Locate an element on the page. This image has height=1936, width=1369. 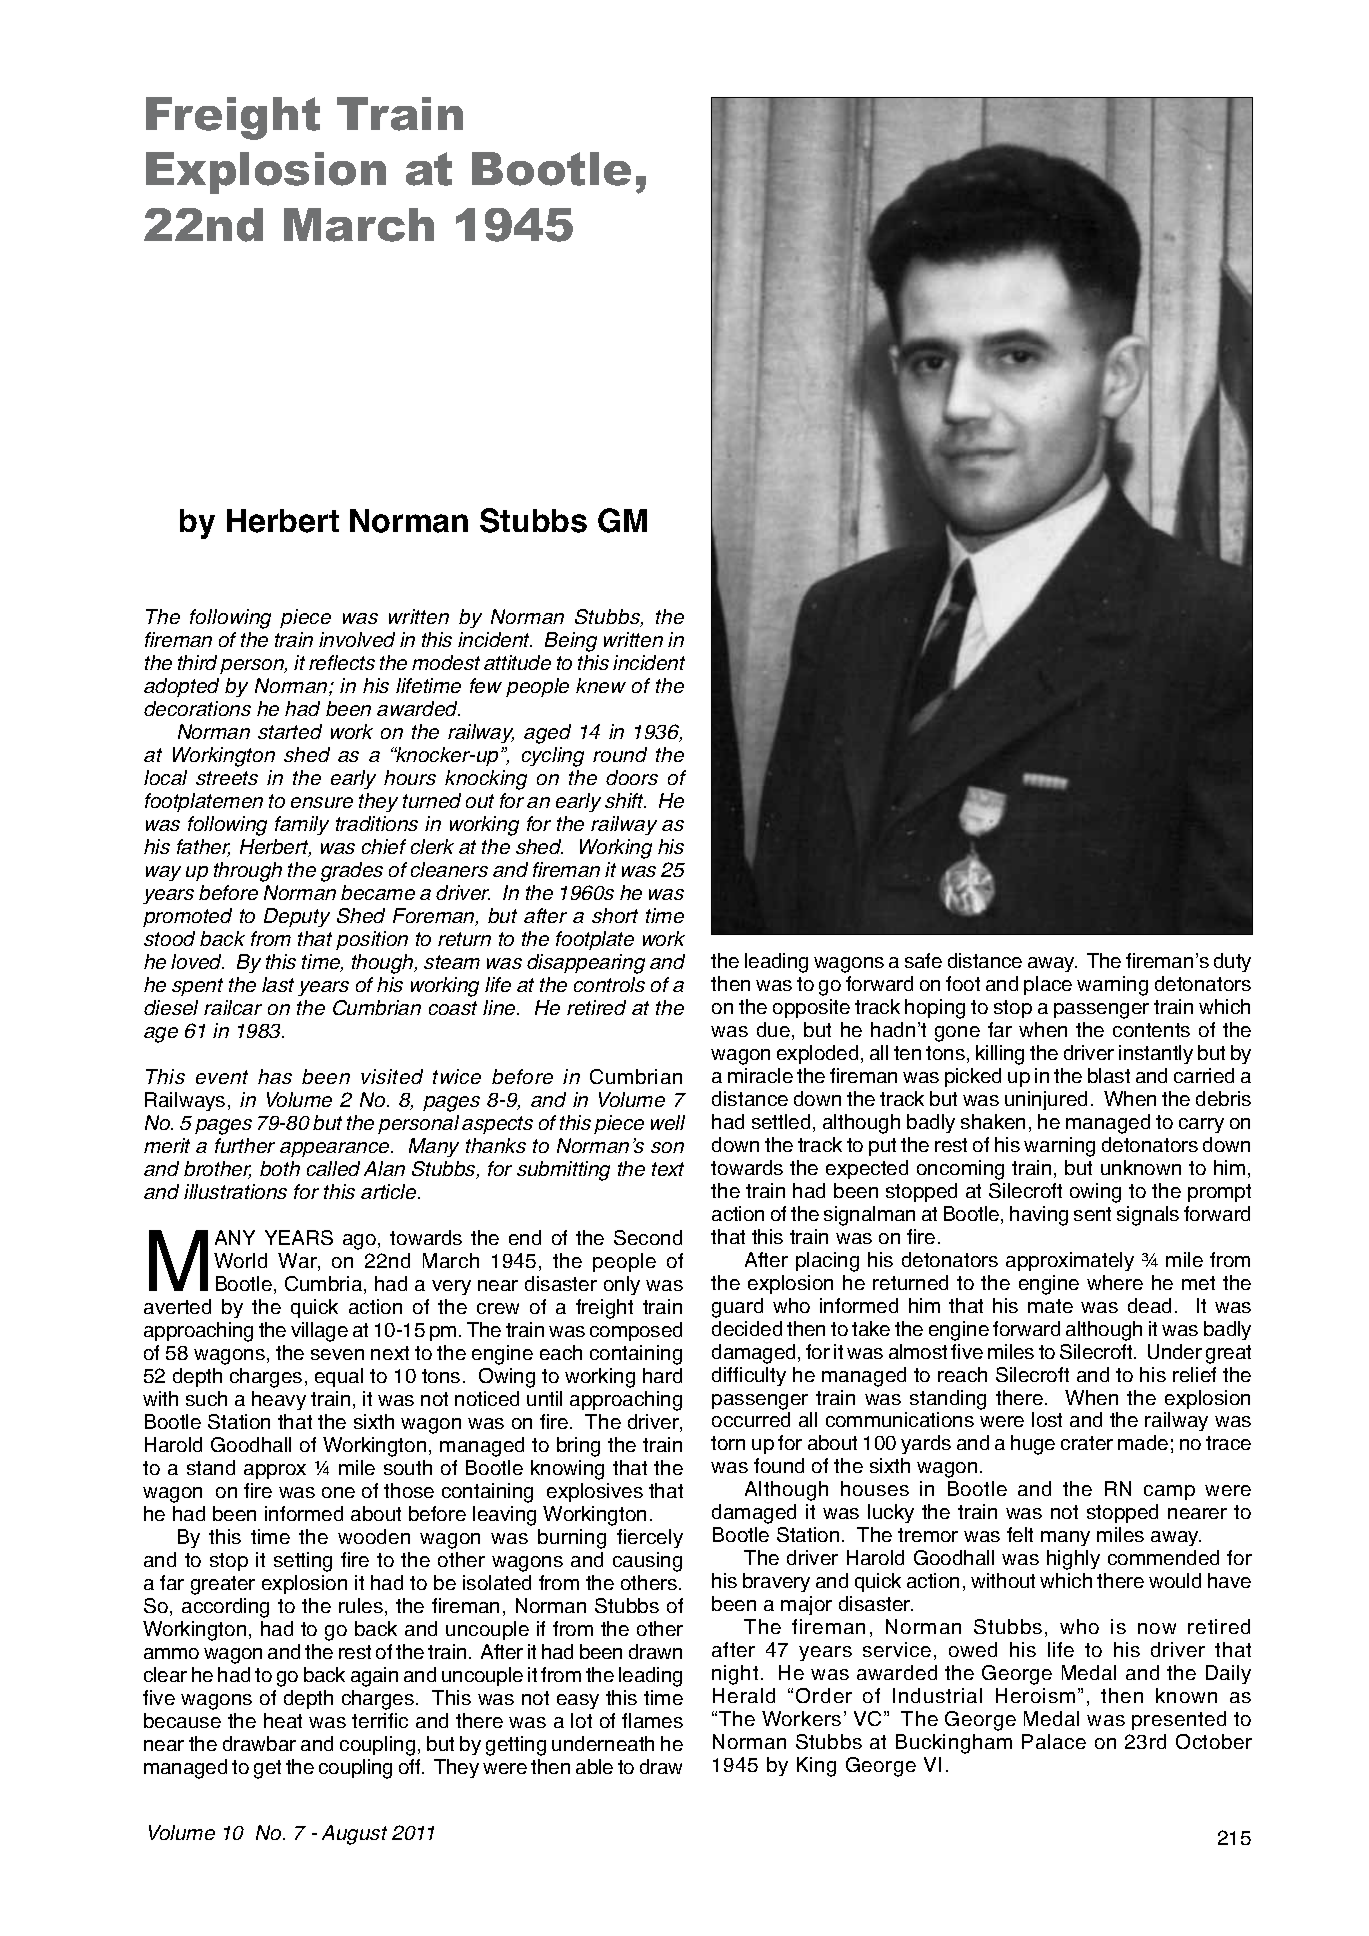
has is located at coordinates (275, 1076).
